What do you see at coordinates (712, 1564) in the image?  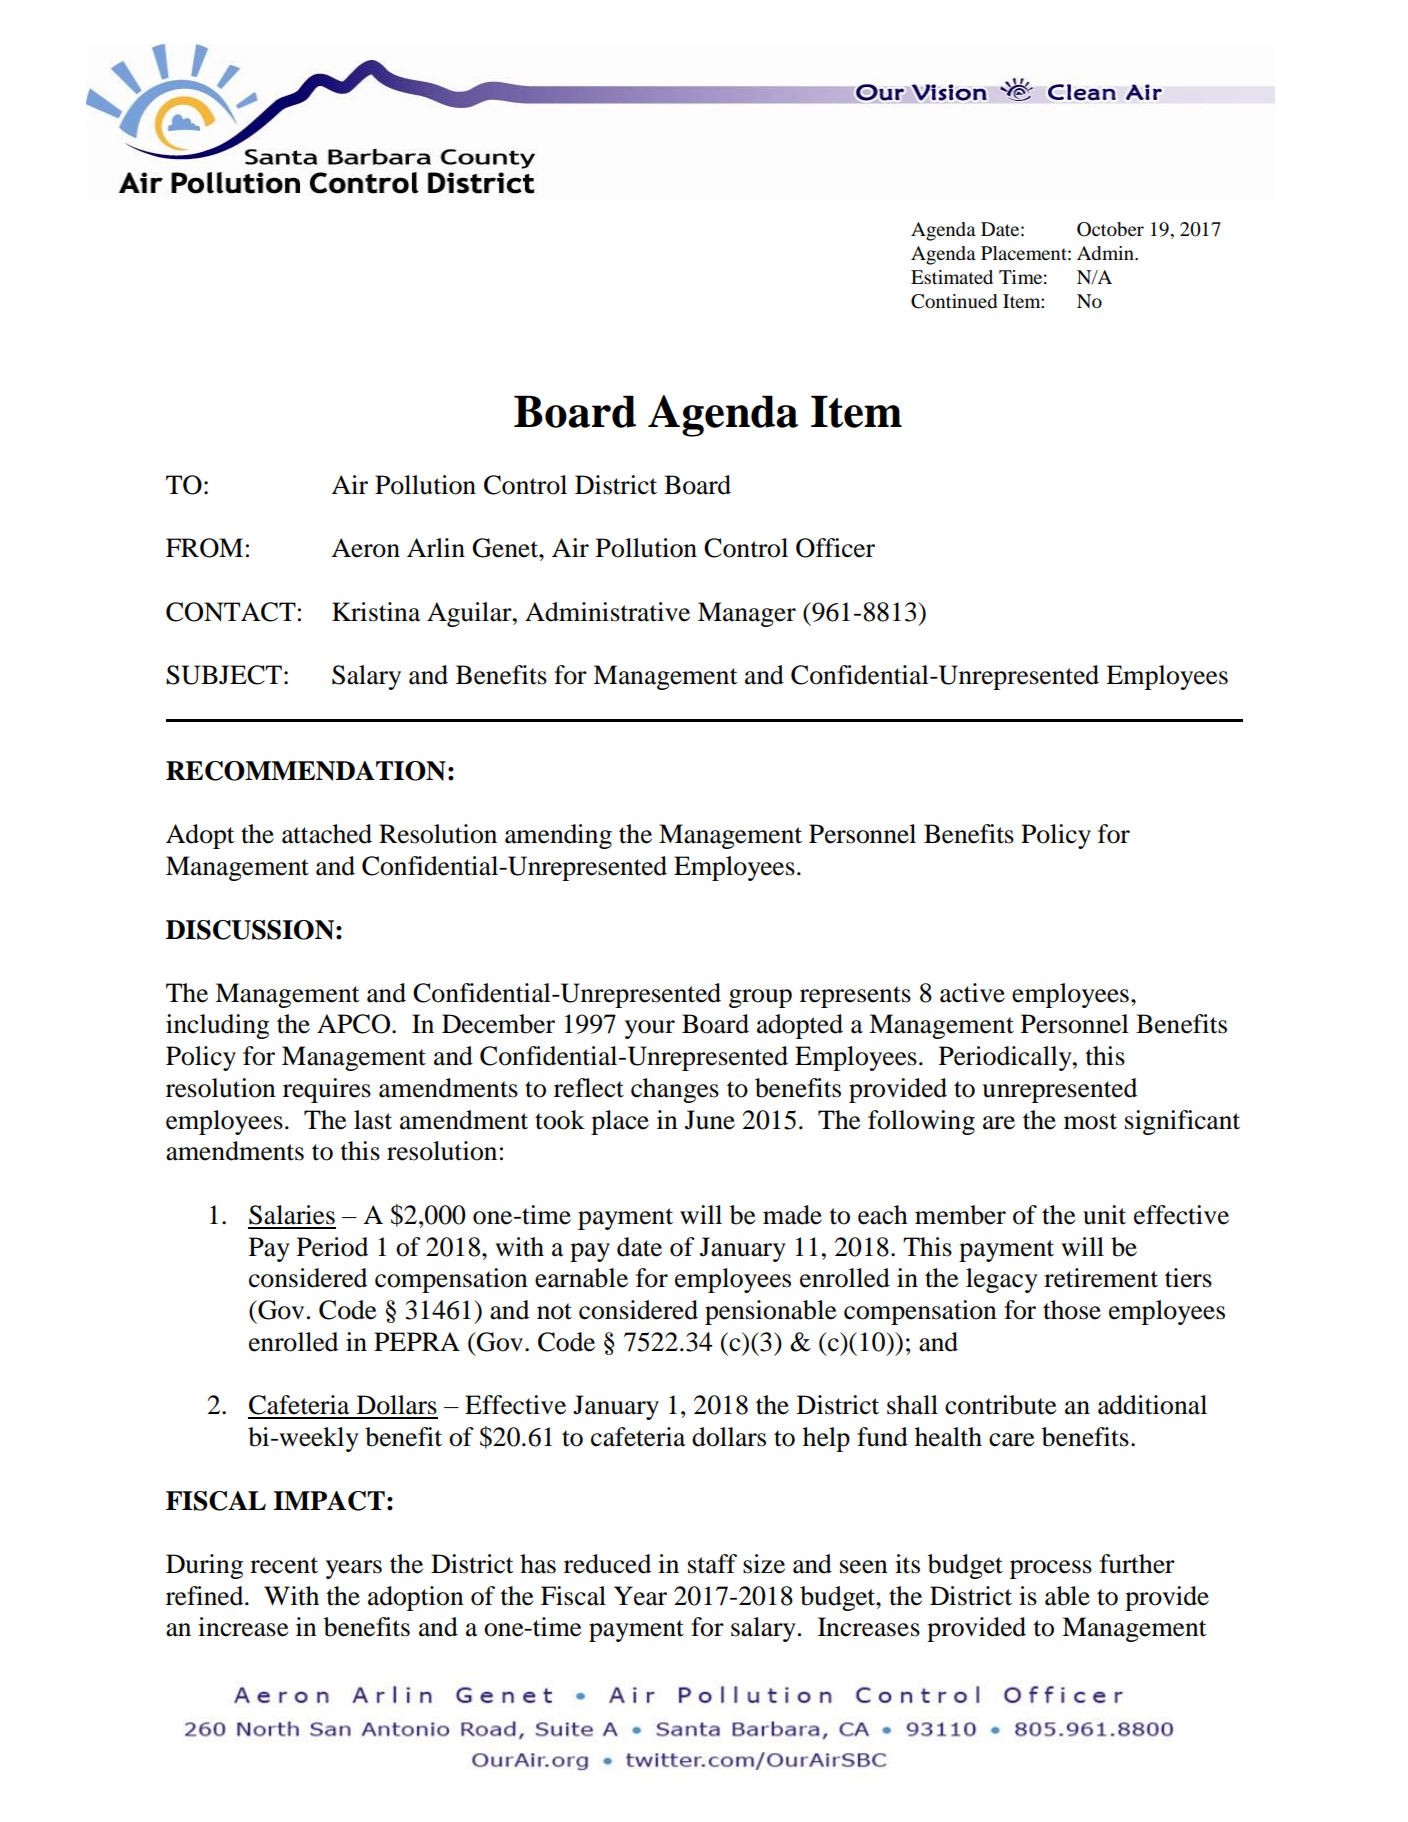 I see `staff` at bounding box center [712, 1564].
